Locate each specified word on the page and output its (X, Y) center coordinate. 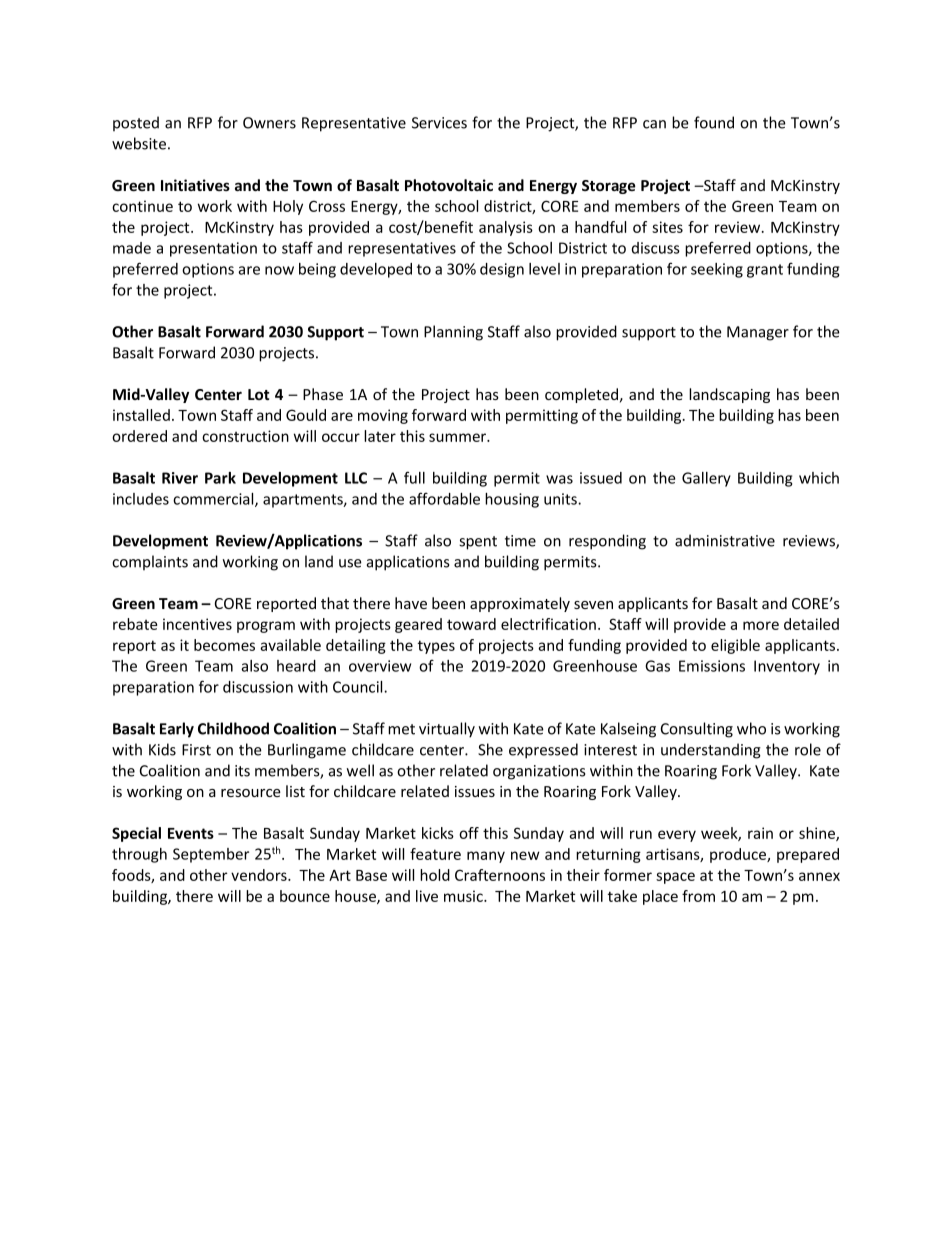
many (486, 857)
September (211, 855)
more (761, 625)
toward (471, 624)
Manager (758, 333)
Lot (259, 394)
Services (439, 123)
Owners (269, 123)
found (714, 122)
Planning (453, 333)
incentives (197, 624)
